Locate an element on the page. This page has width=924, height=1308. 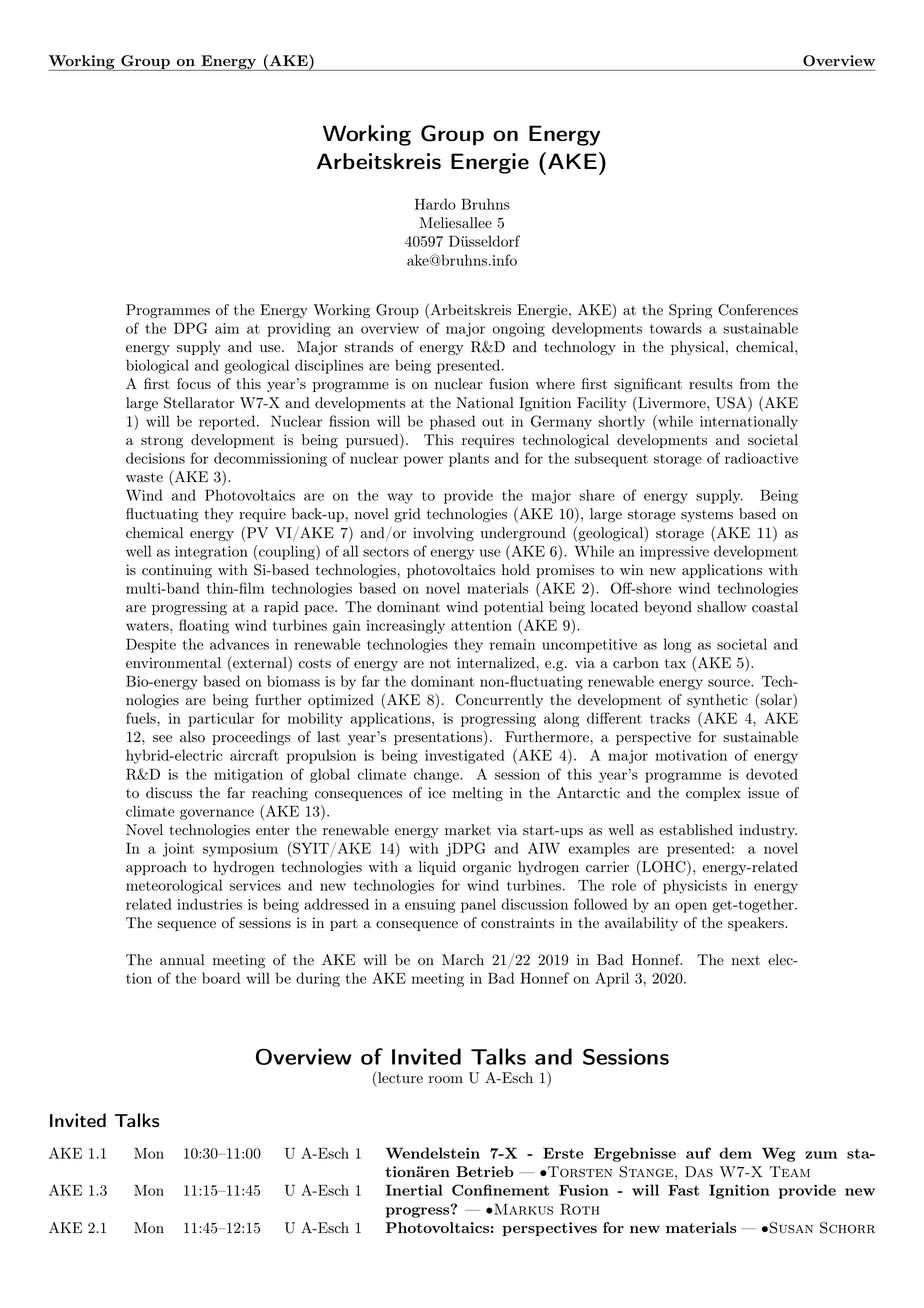
next is located at coordinates (746, 960).
